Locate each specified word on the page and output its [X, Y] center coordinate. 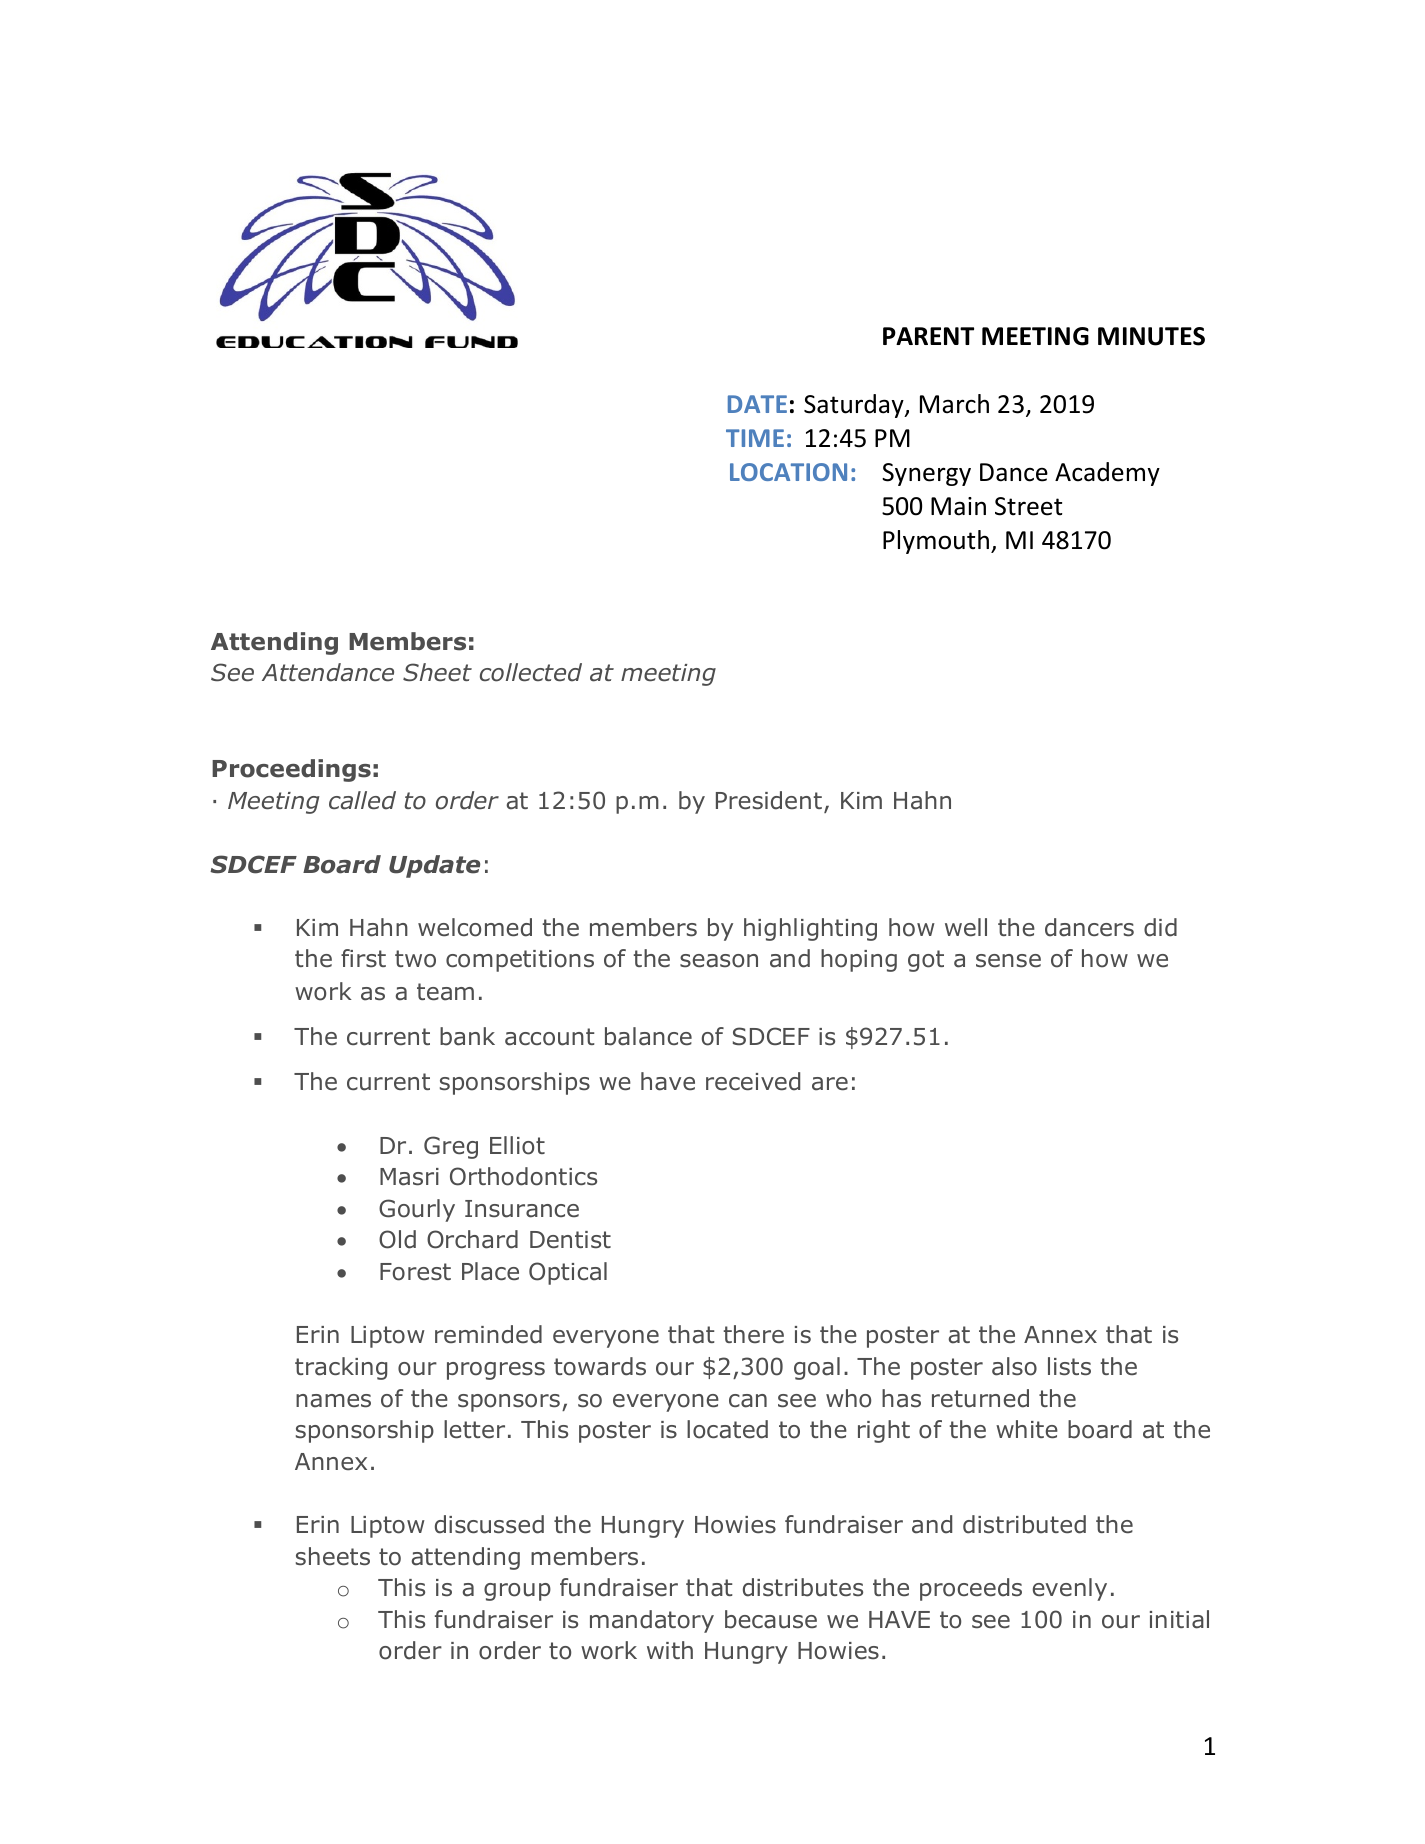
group [517, 1592]
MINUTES [1151, 336]
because [771, 1619]
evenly [1070, 1589]
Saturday [855, 406]
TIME [755, 438]
